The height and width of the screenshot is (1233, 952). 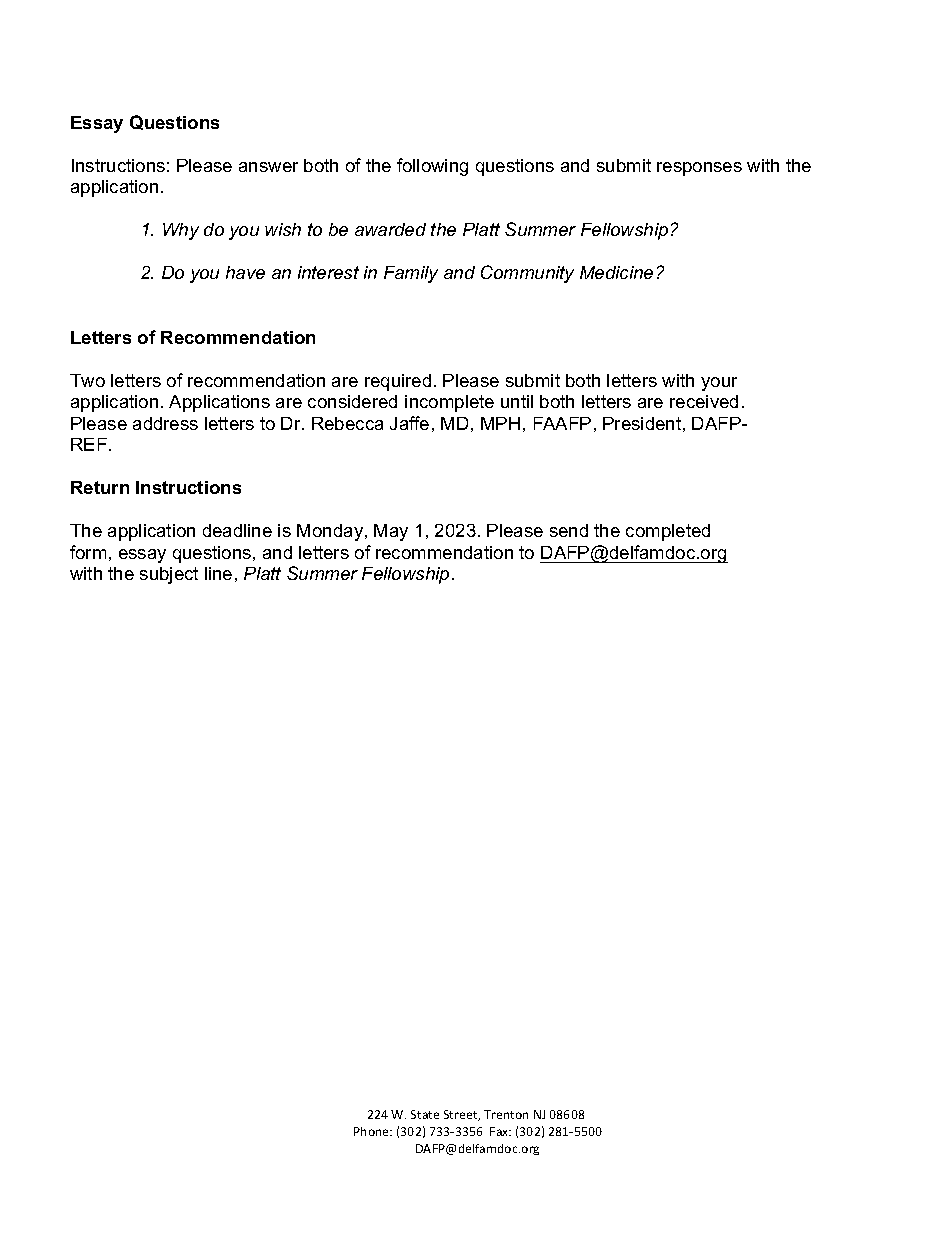 I want to click on May, so click(x=391, y=532).
